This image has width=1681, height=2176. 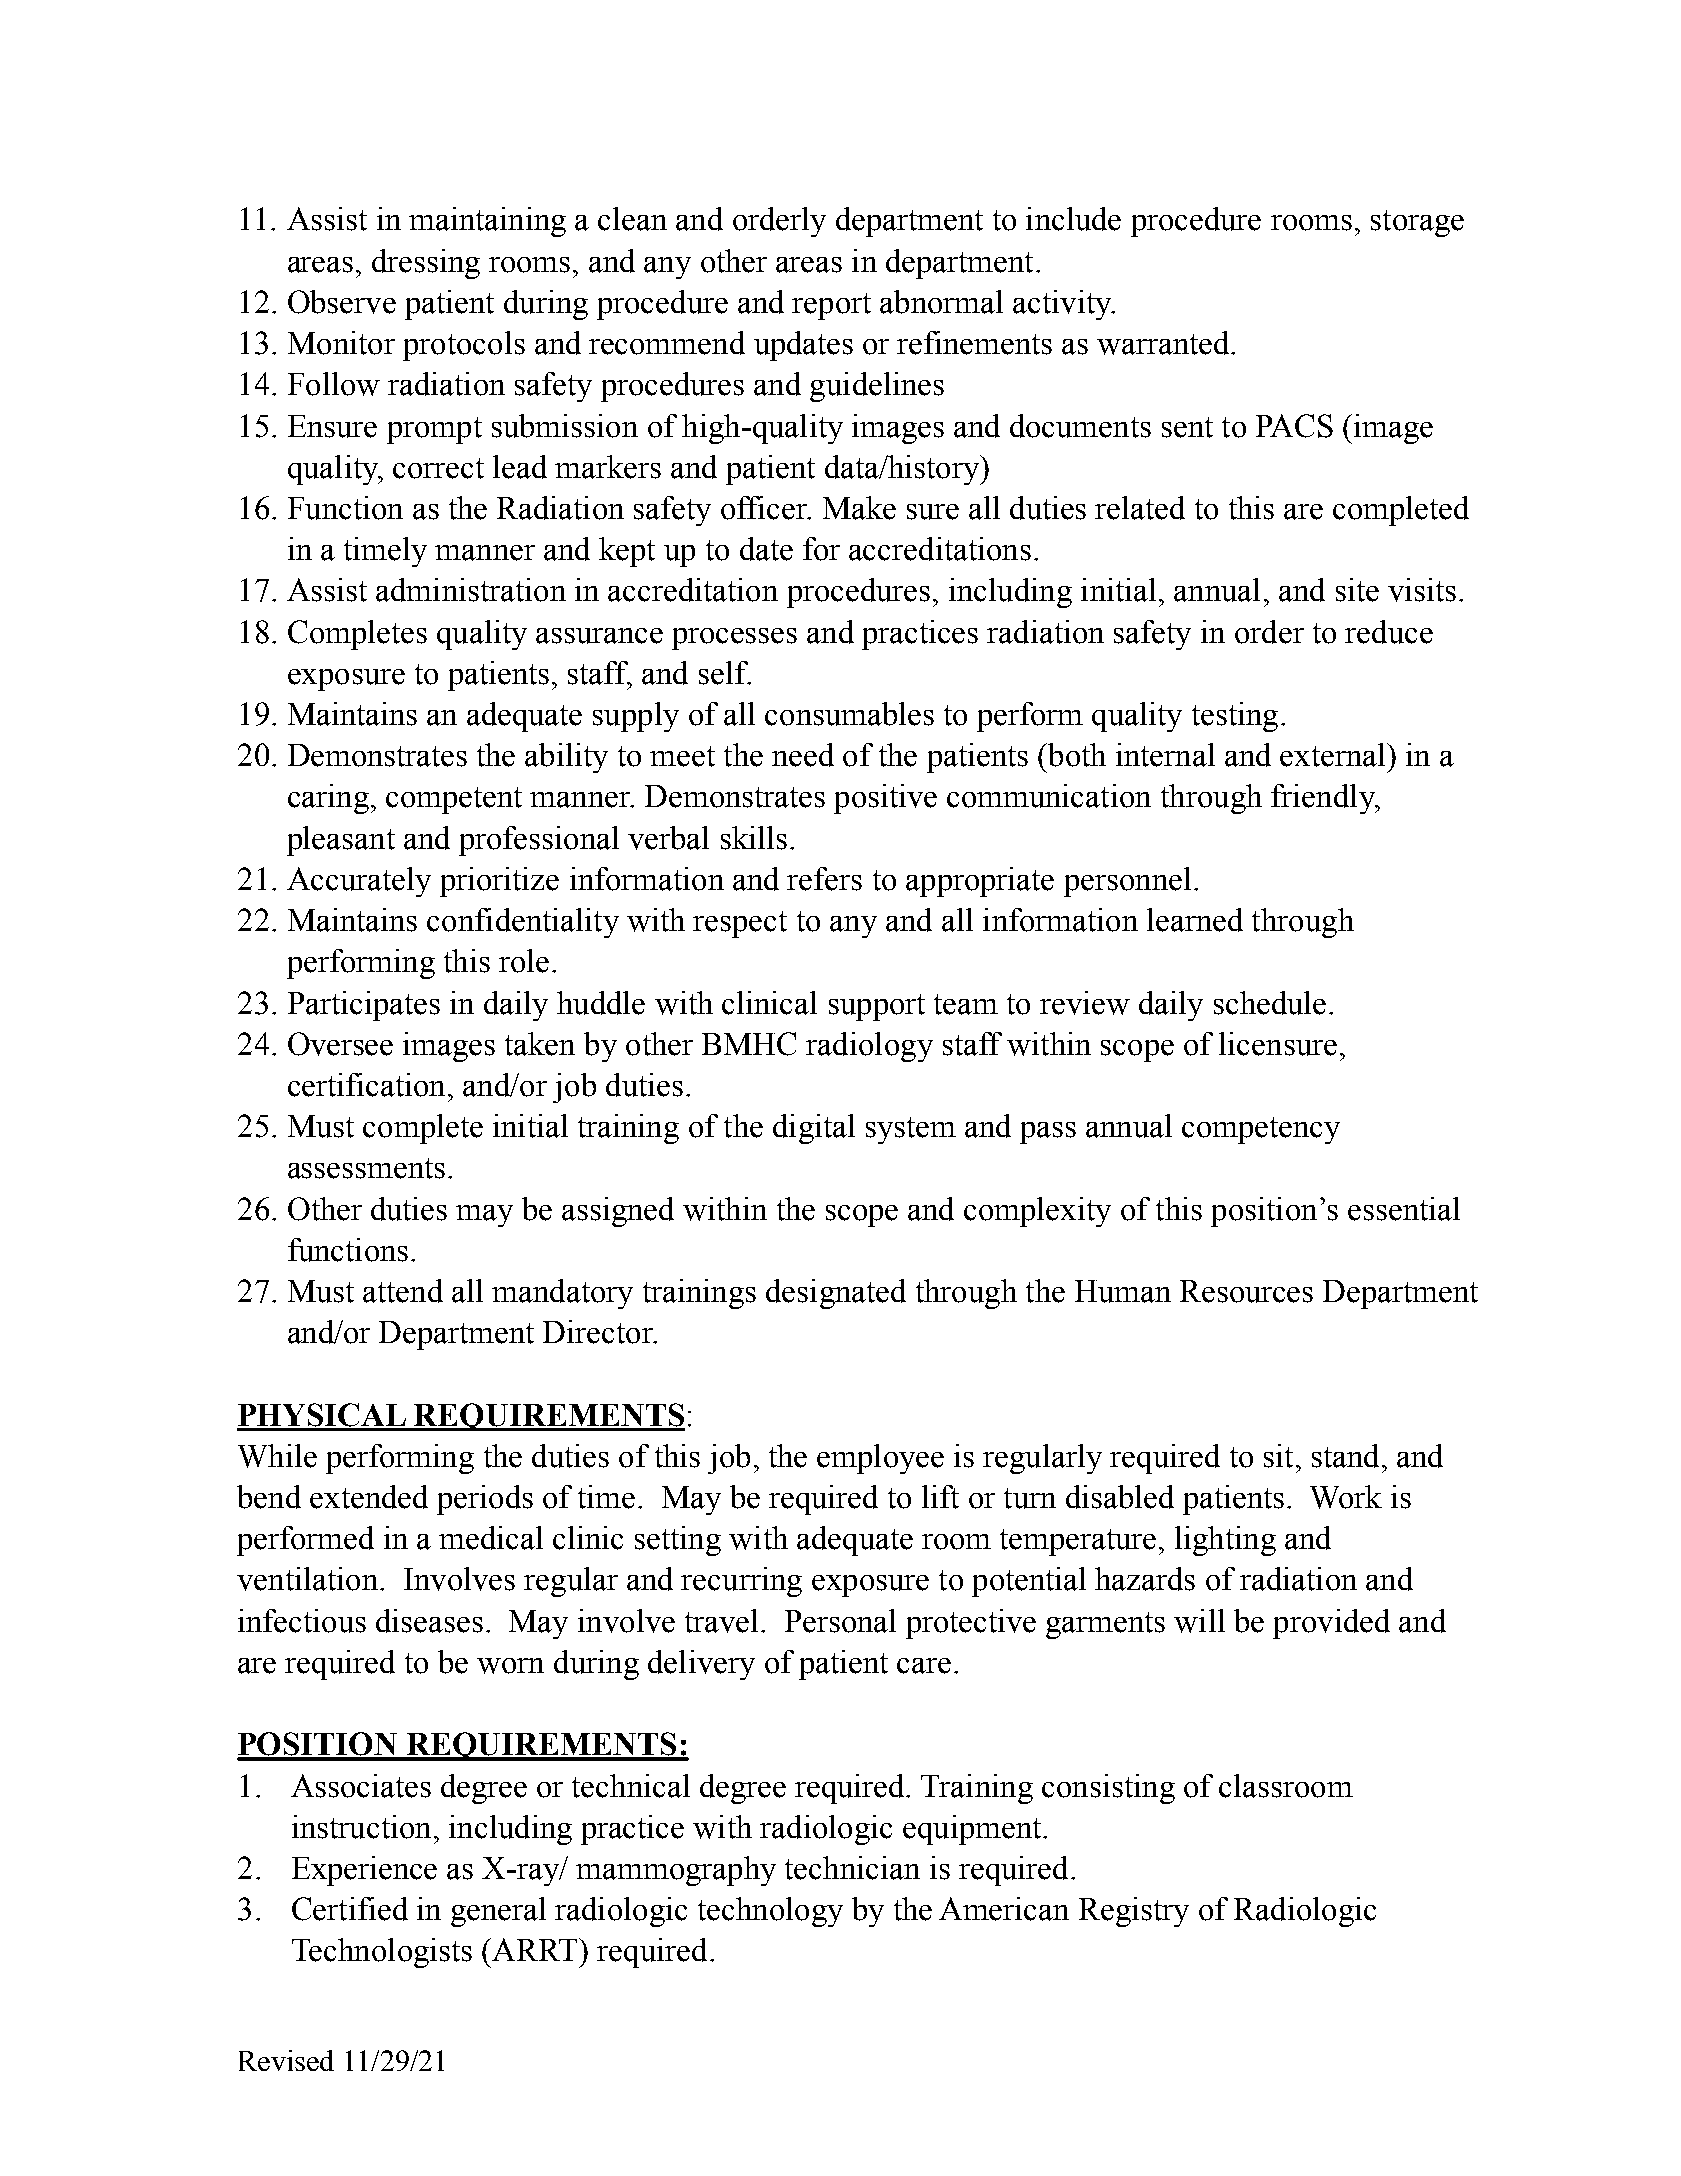 What do you see at coordinates (426, 264) in the image?
I see `dressing` at bounding box center [426, 264].
